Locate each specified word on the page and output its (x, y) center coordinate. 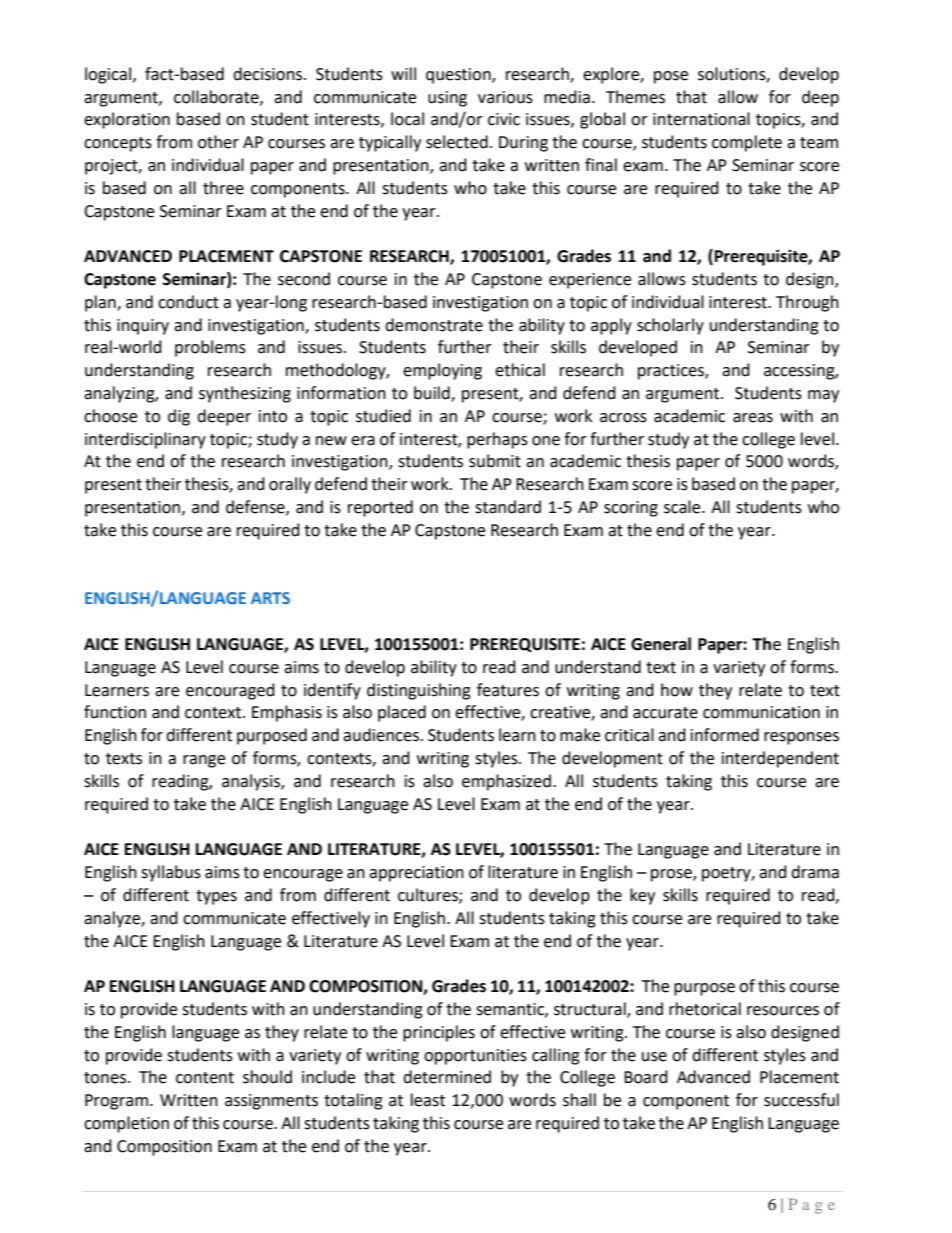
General (661, 644)
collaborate (217, 97)
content (205, 1078)
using (447, 99)
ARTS (270, 598)
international (701, 119)
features (508, 690)
